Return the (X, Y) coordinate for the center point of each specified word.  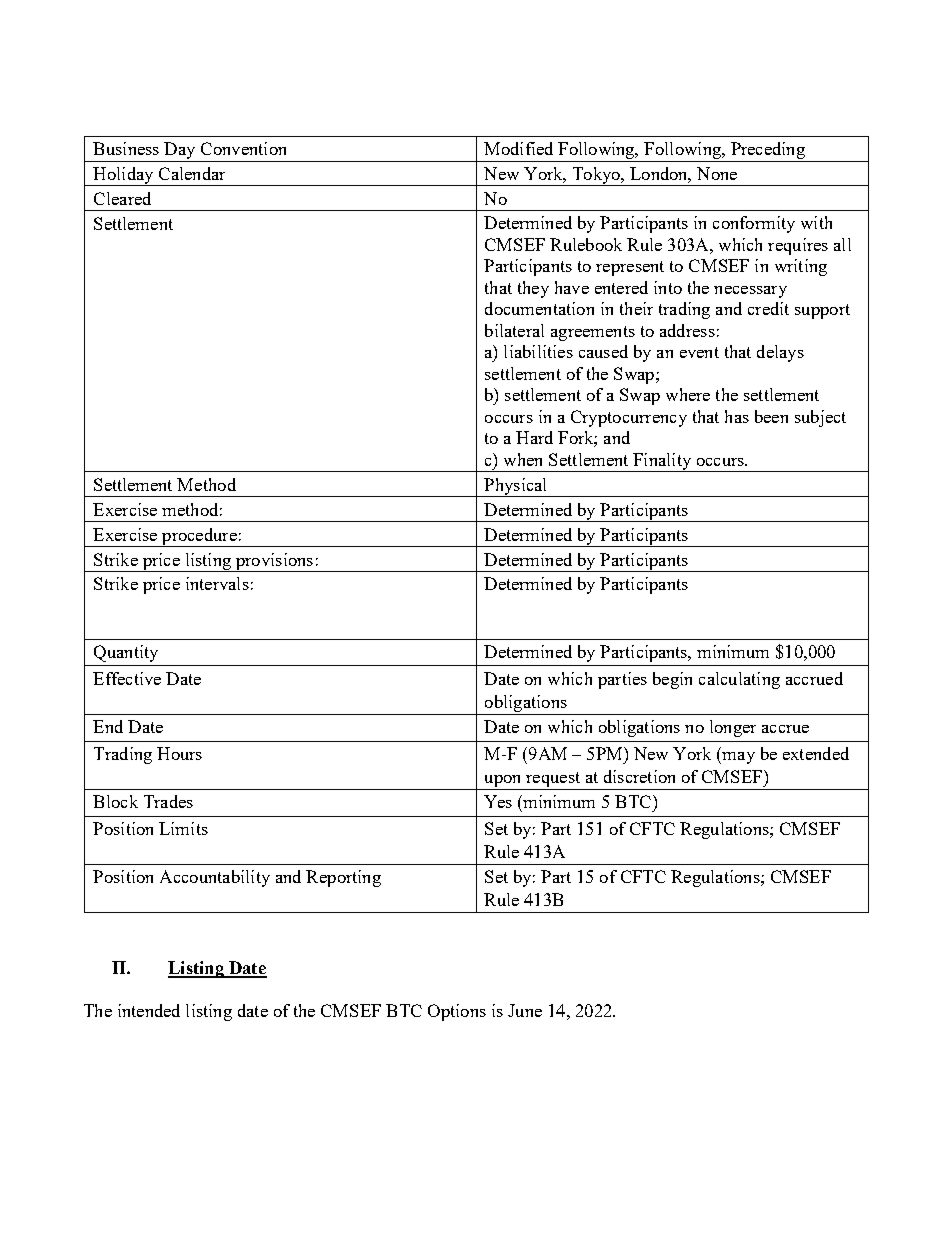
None (717, 173)
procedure (199, 537)
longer (733, 728)
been (771, 416)
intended (149, 1010)
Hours (179, 753)
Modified (518, 148)
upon (503, 782)
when (523, 459)
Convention (243, 148)
